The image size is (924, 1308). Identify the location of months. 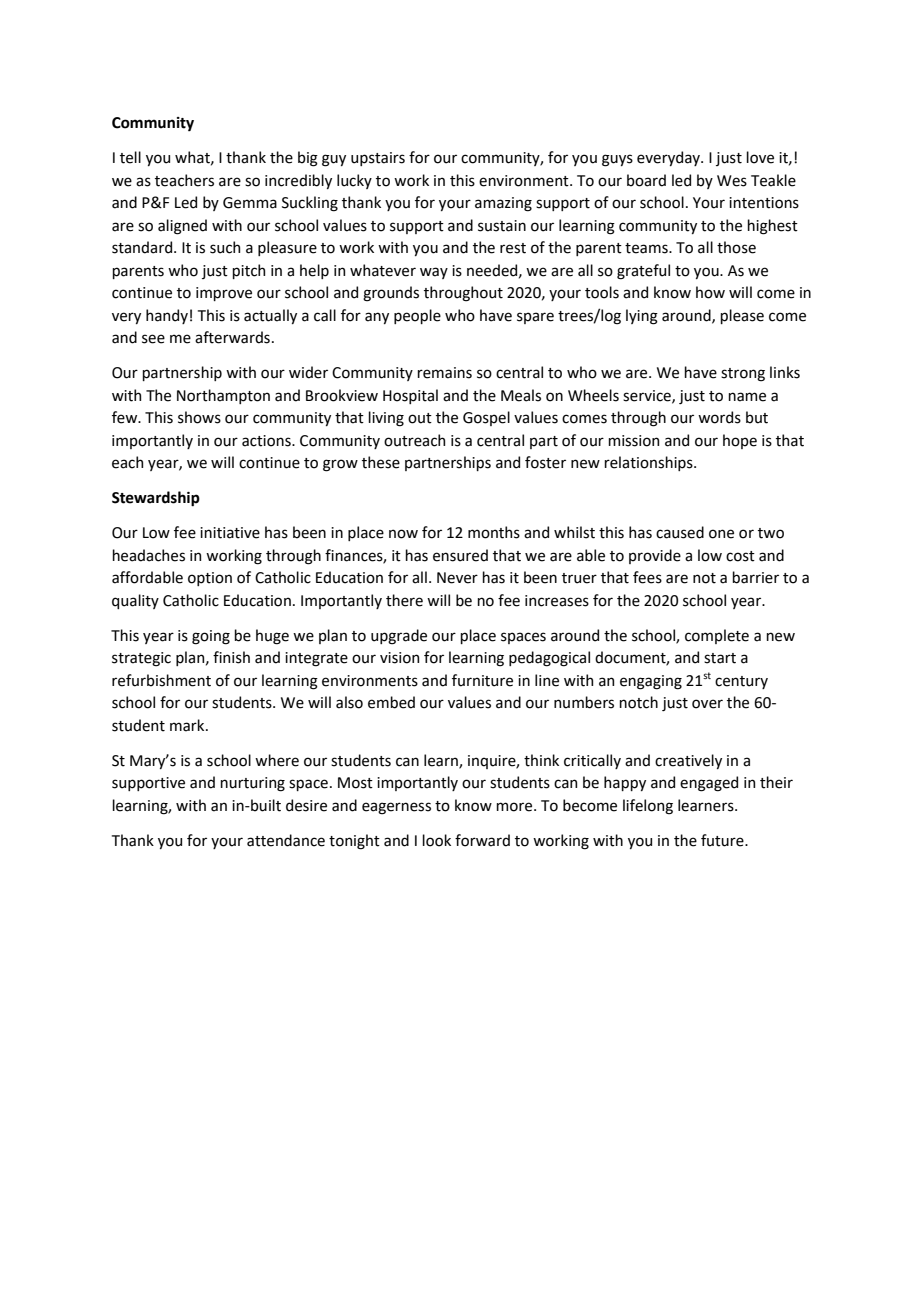
(494, 532).
